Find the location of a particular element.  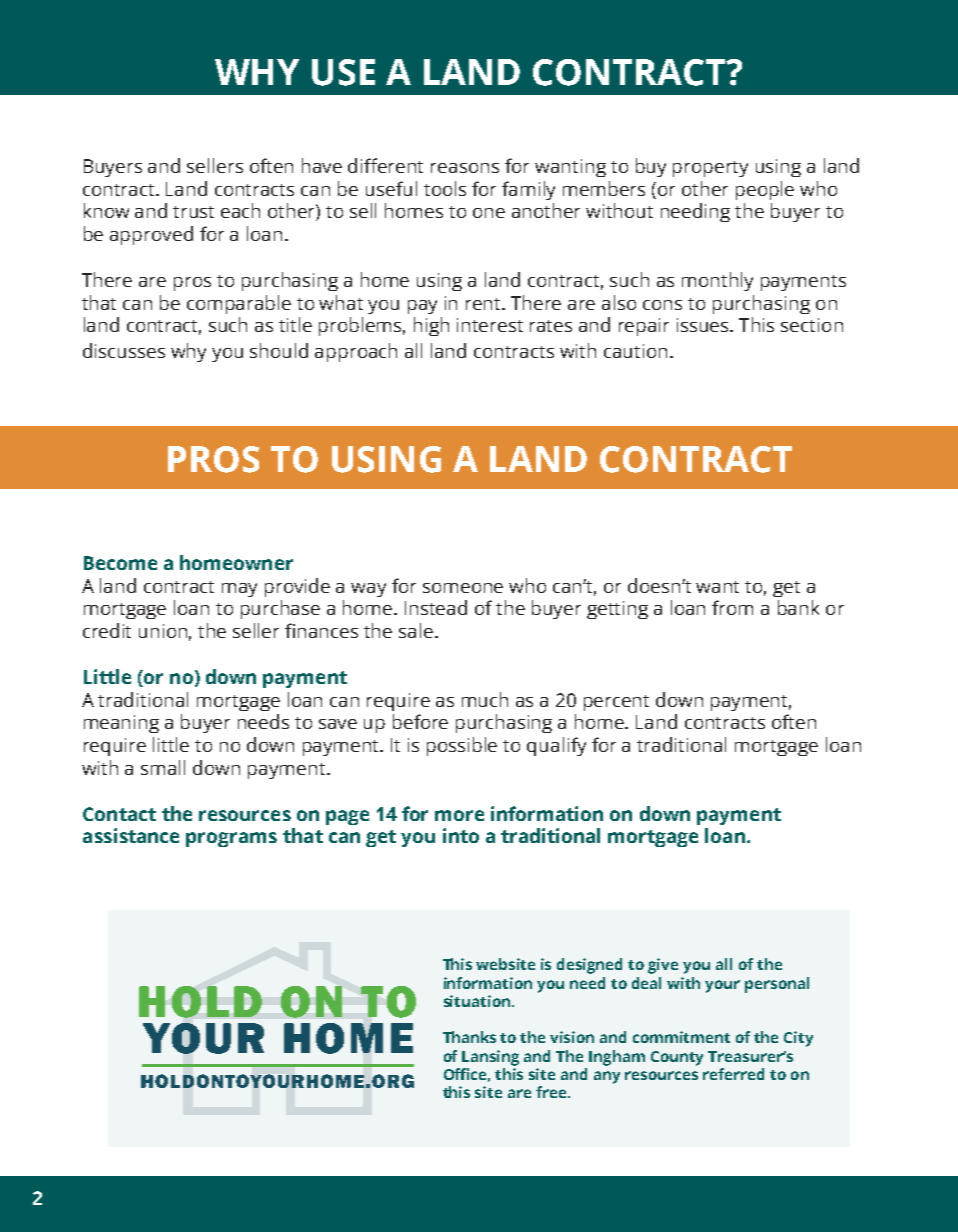

small is located at coordinates (163, 767).
